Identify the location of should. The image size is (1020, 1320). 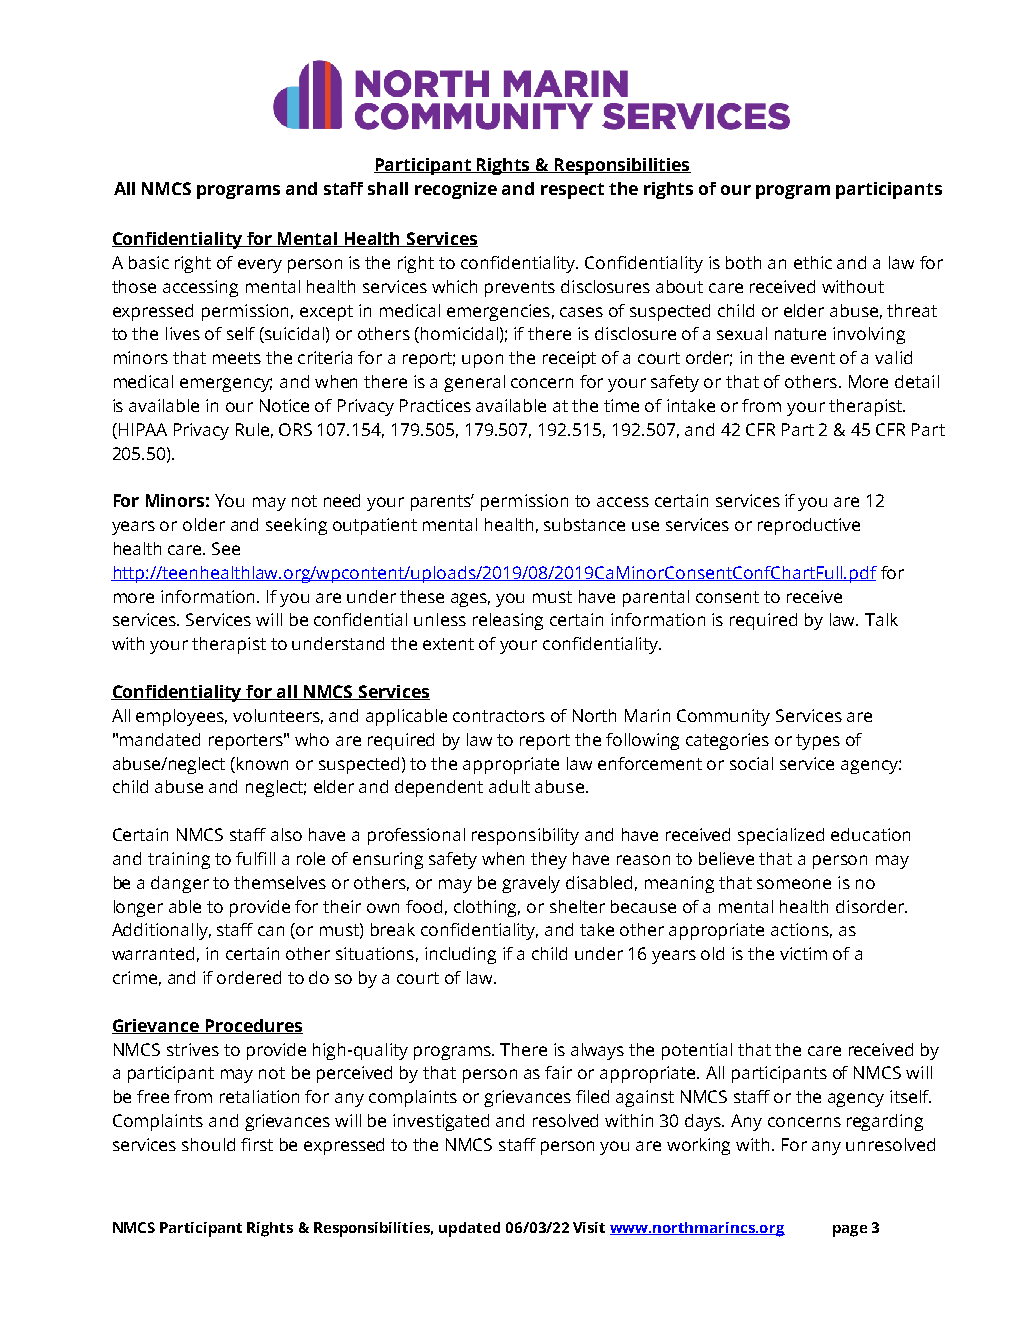
(208, 1144).
